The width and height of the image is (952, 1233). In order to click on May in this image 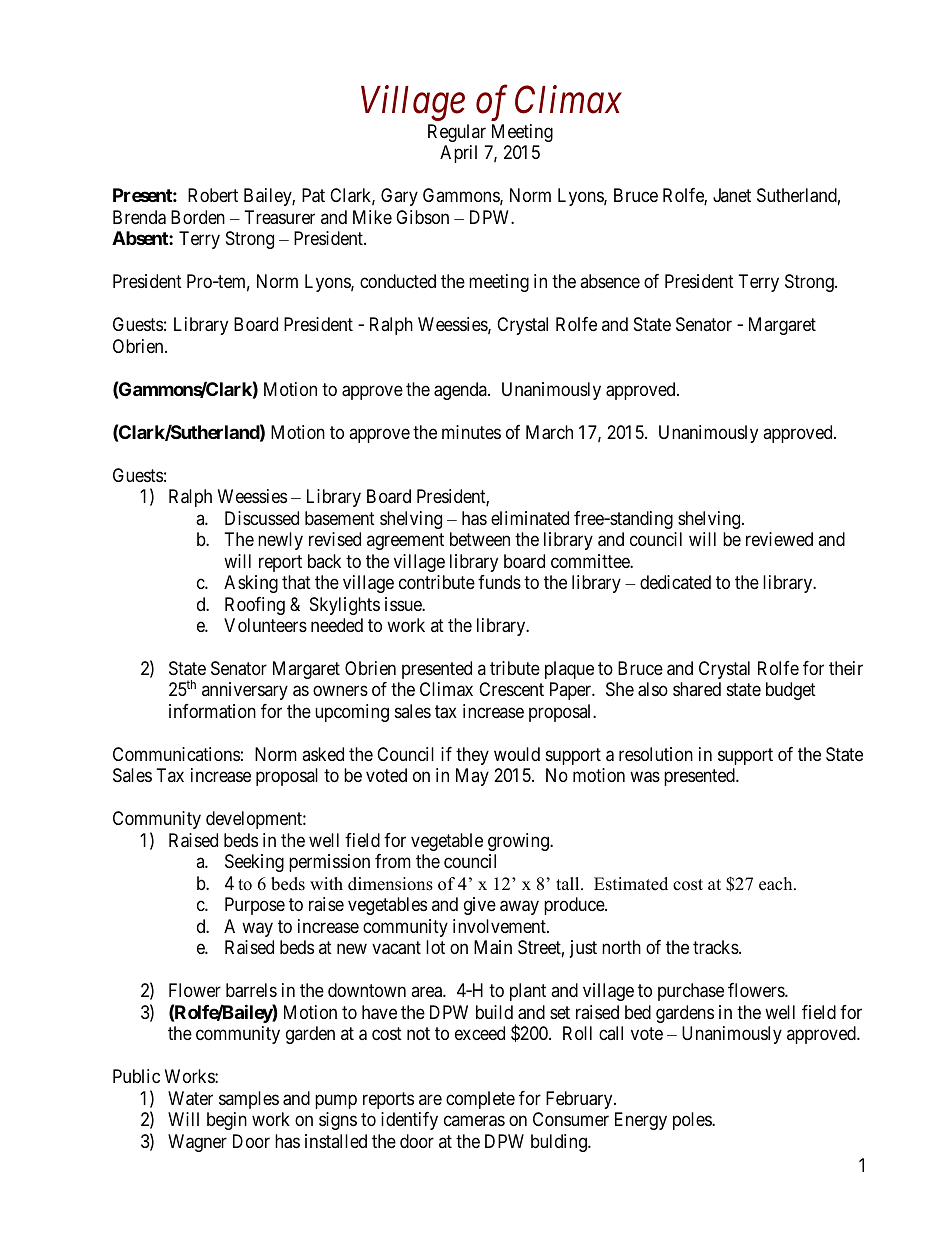, I will do `click(472, 777)`.
